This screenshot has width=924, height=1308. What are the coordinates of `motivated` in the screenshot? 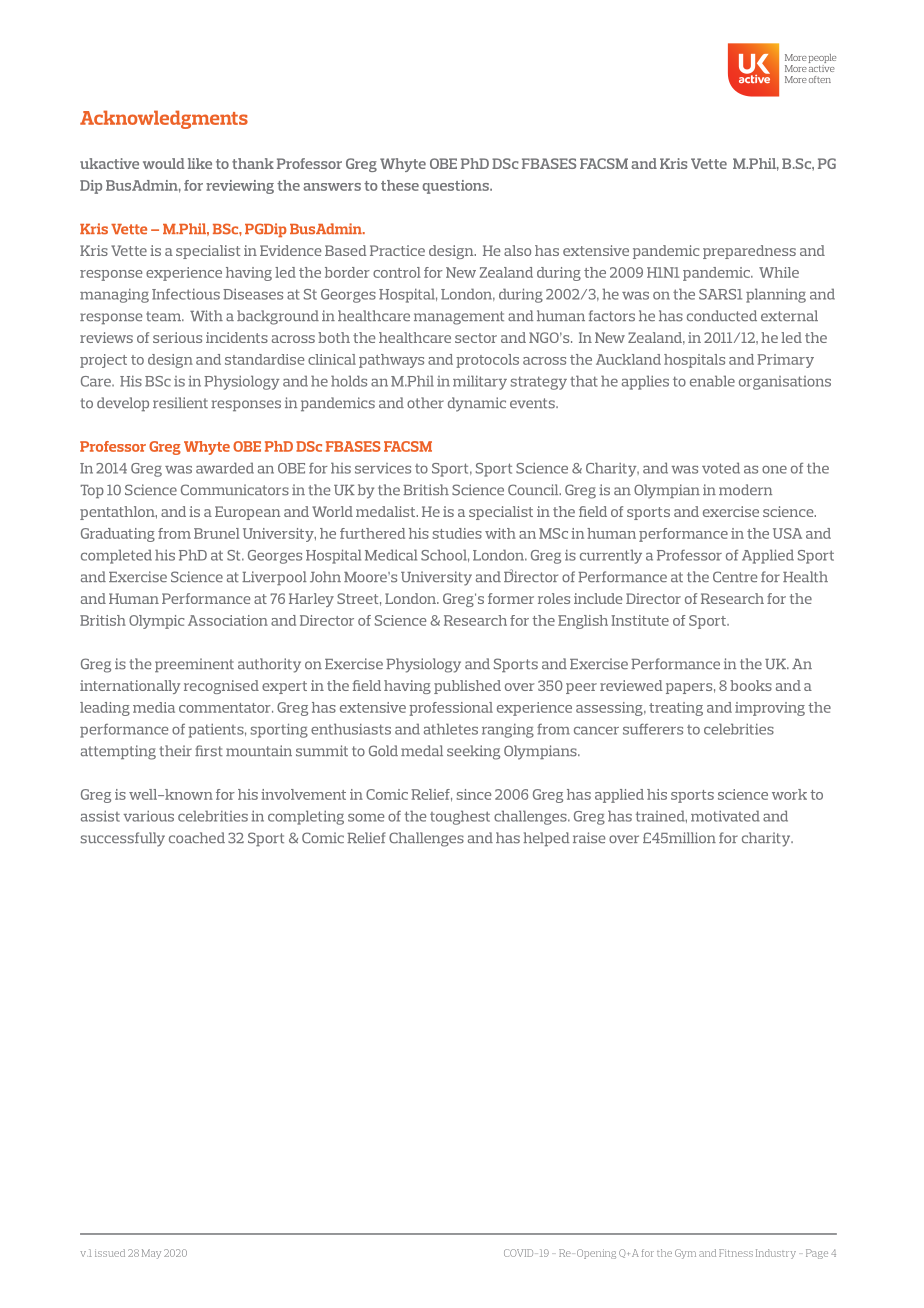 It's located at (725, 816).
